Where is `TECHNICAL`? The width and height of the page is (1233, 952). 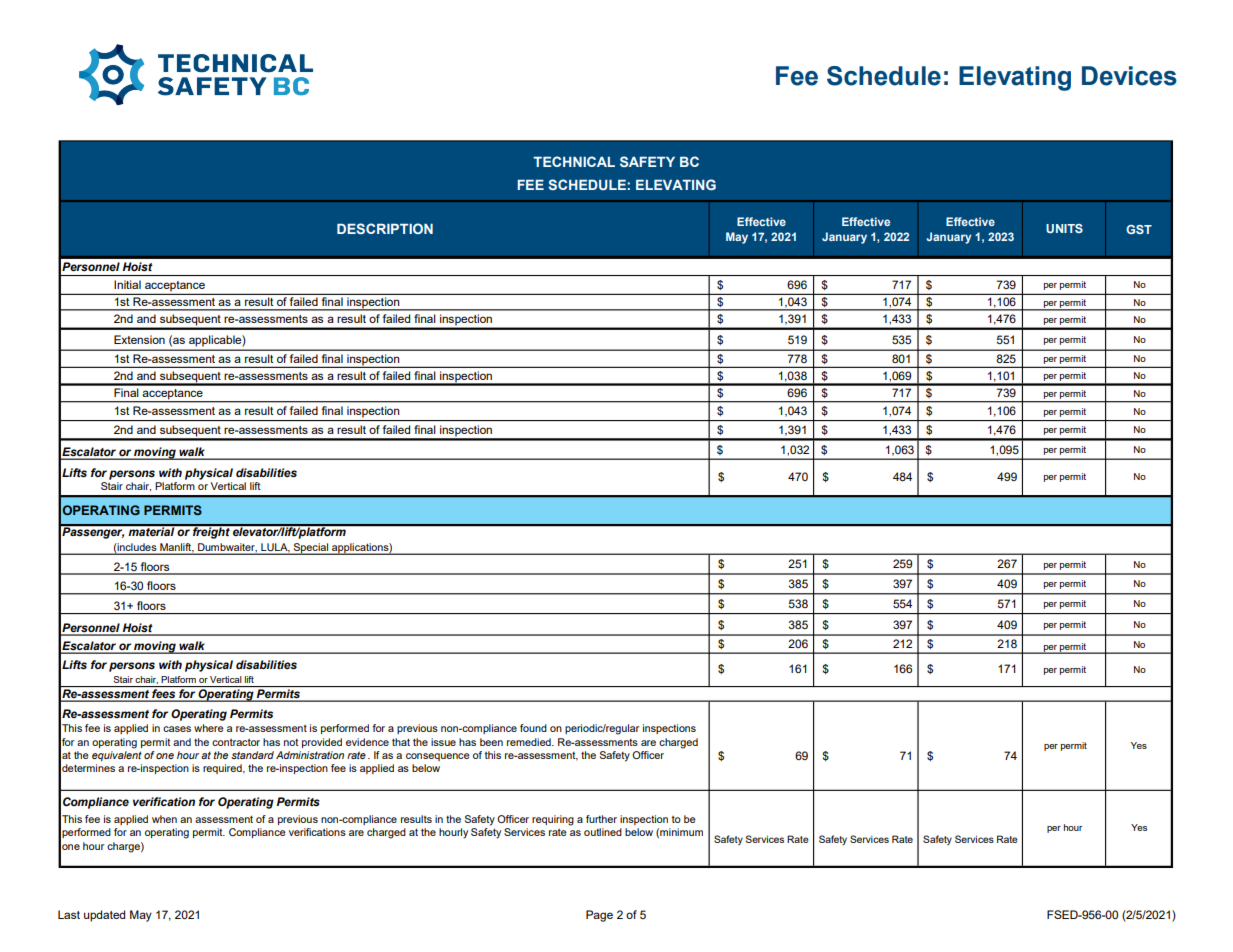 TECHNICAL is located at coordinates (574, 161).
